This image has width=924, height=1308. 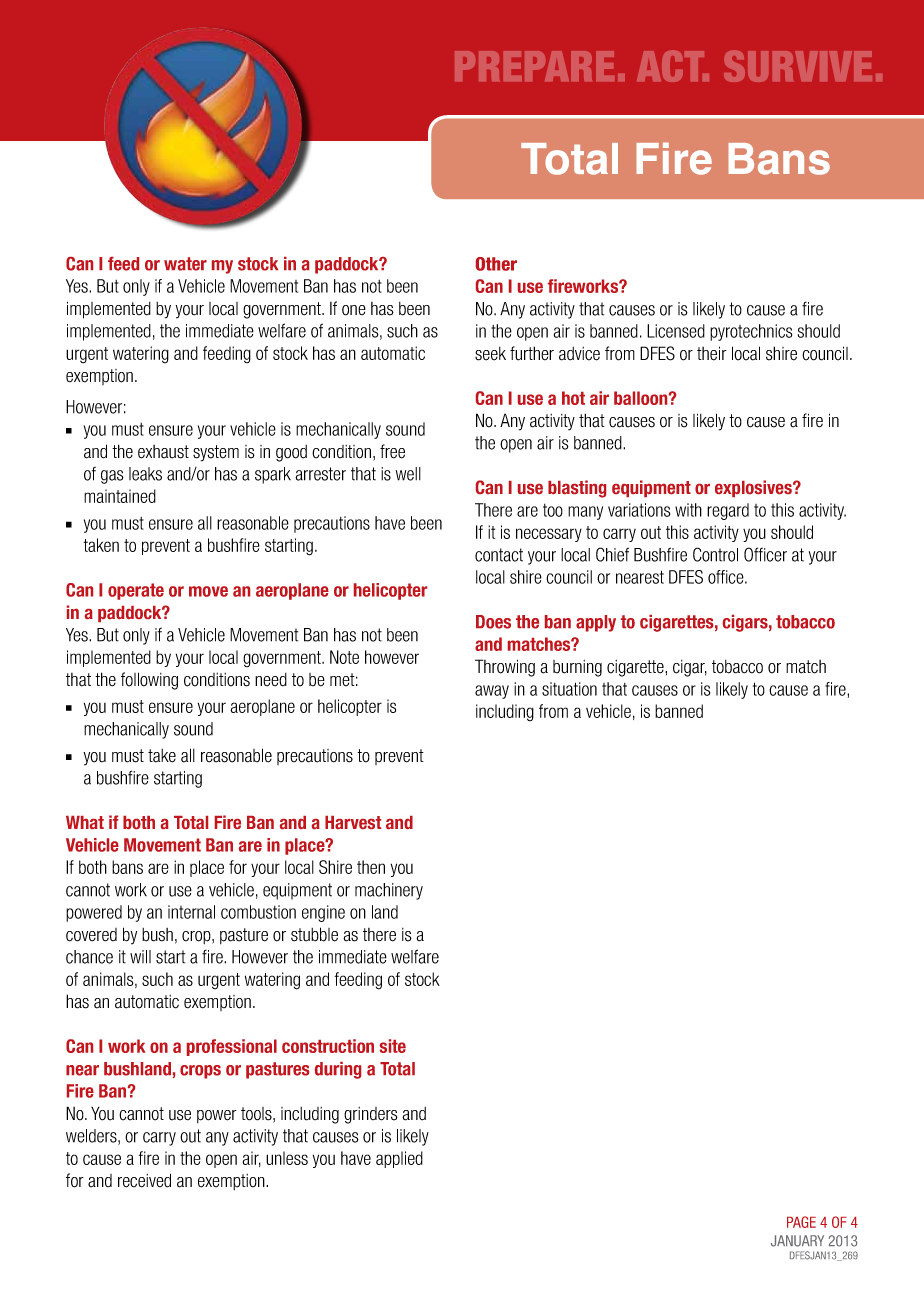 What do you see at coordinates (493, 622) in the image?
I see `Does` at bounding box center [493, 622].
